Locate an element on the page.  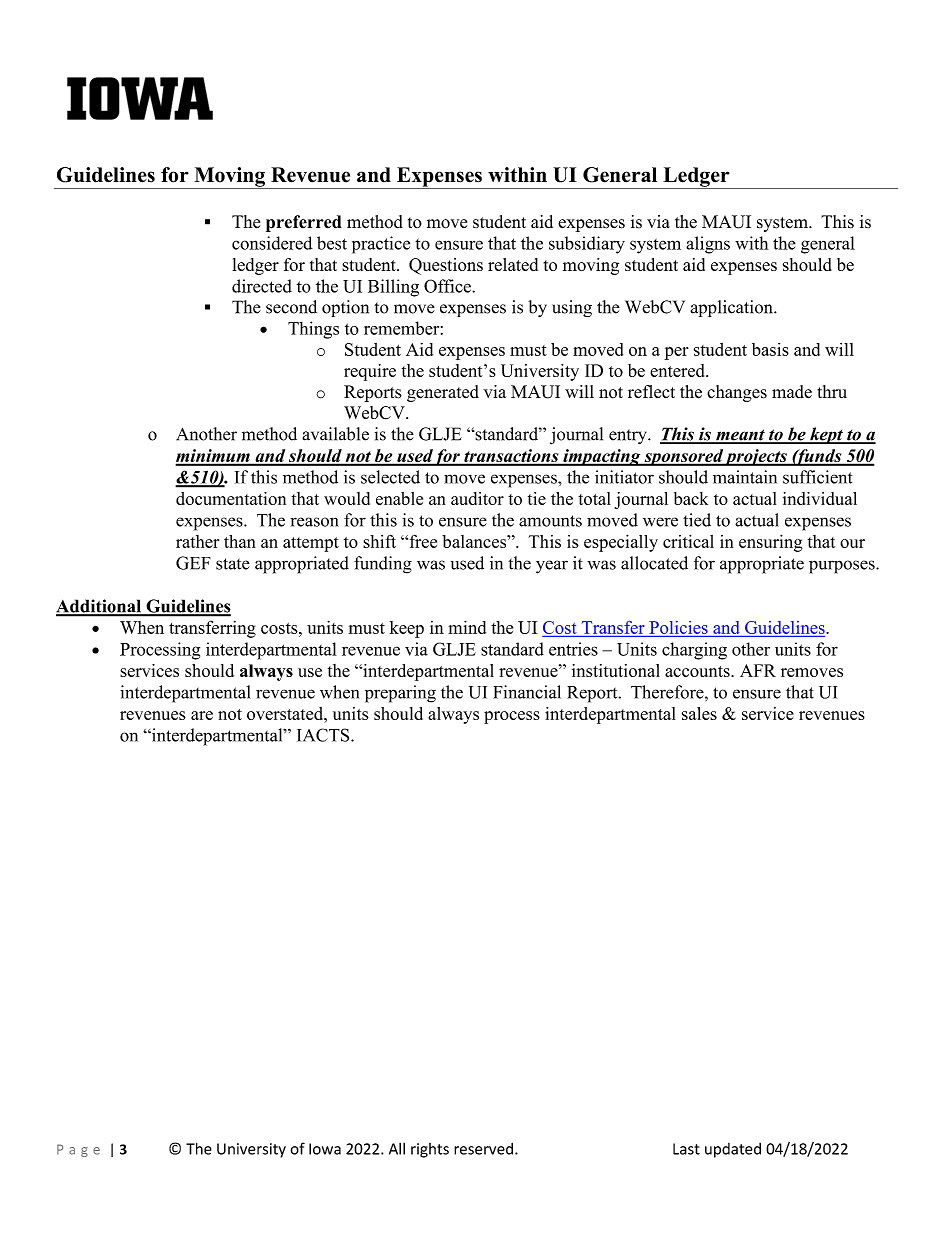
Financial is located at coordinates (527, 692).
